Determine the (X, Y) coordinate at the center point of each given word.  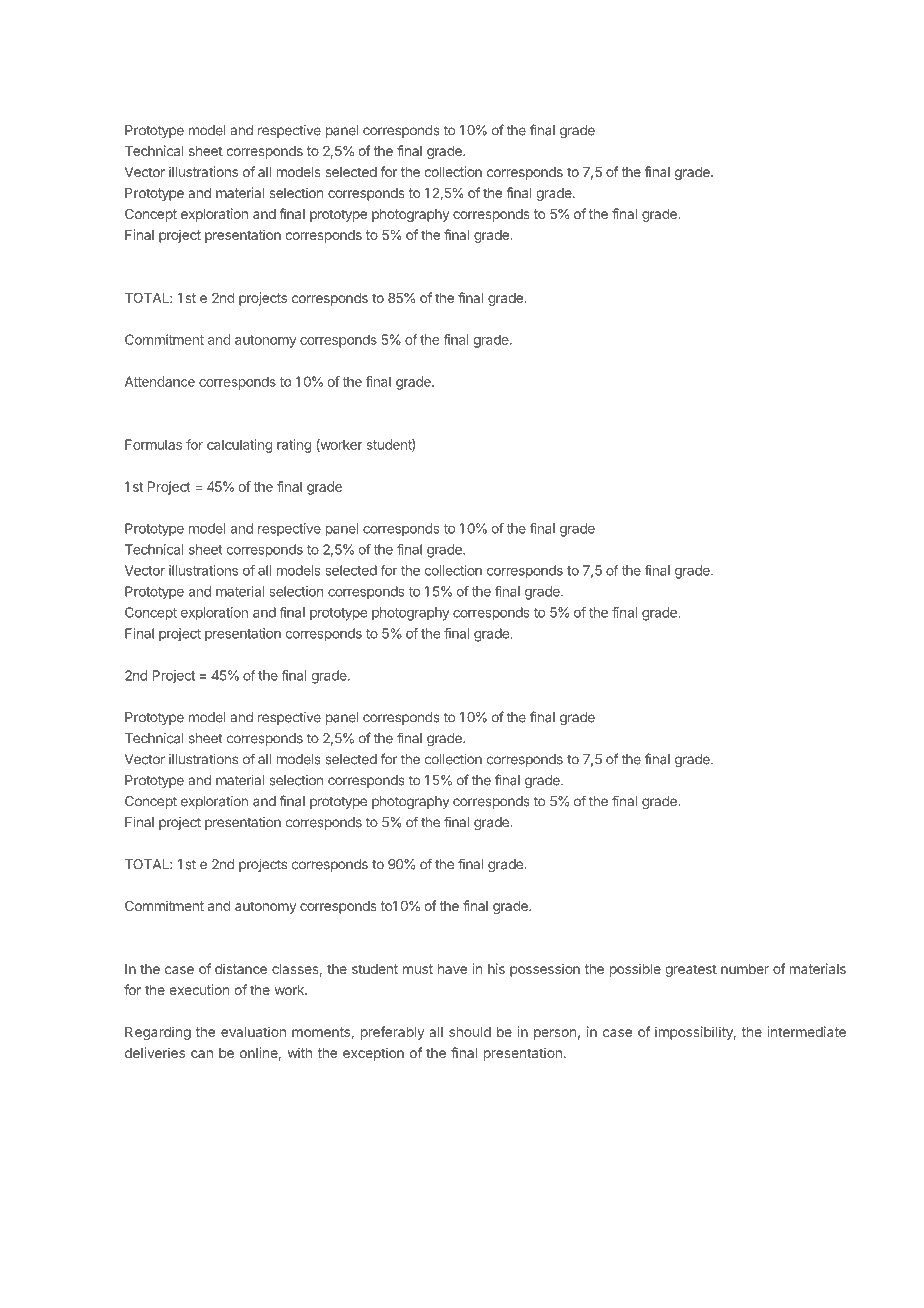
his (496, 968)
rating (294, 446)
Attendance (160, 381)
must (418, 969)
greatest (691, 970)
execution (199, 989)
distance (241, 968)
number (745, 969)
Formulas (153, 444)
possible (635, 970)
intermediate (806, 1031)
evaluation (253, 1031)
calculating (239, 446)
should (470, 1032)
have (452, 969)
